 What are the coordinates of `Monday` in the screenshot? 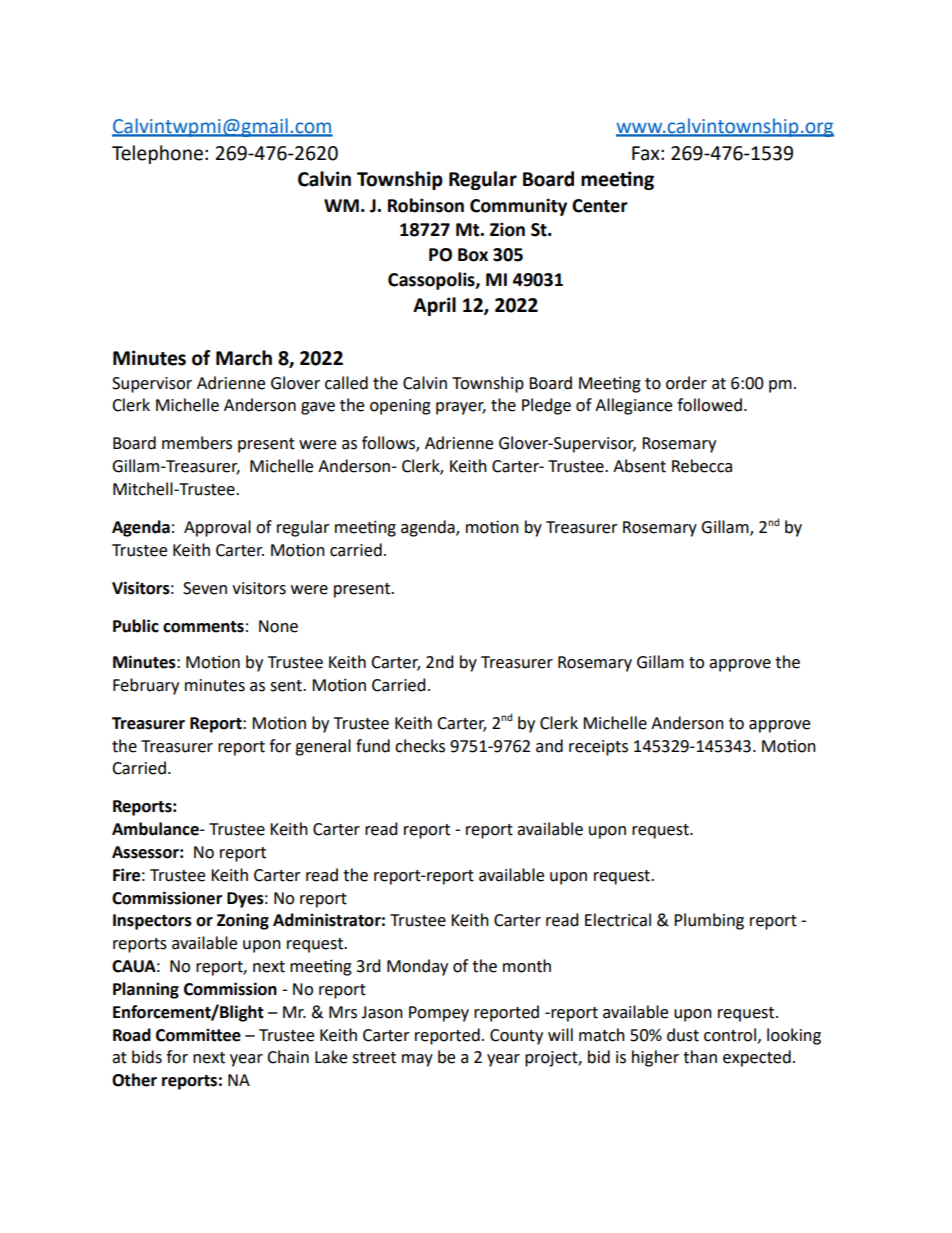 It's located at (417, 967).
